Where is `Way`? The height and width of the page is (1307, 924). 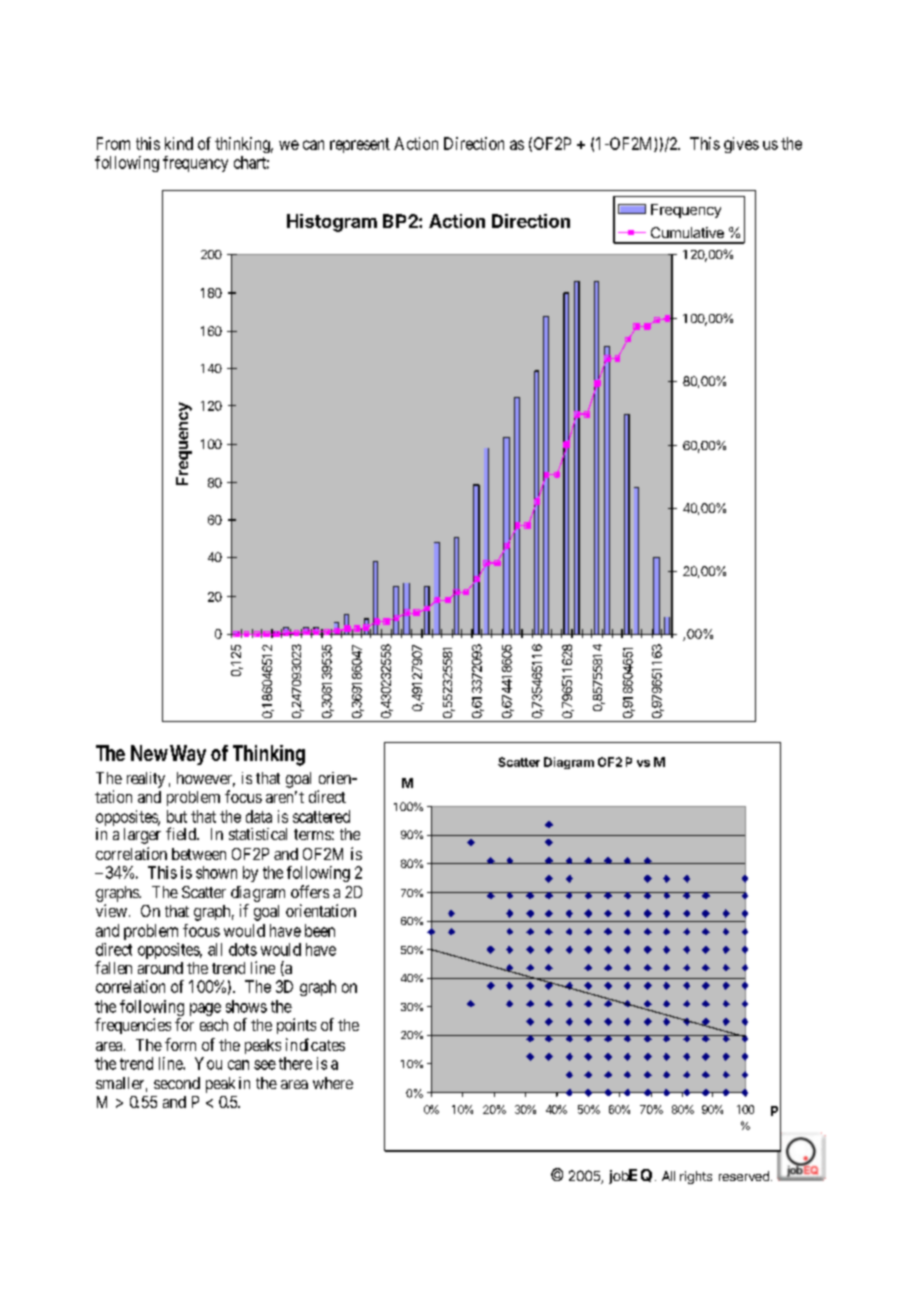 Way is located at coordinates (188, 755).
